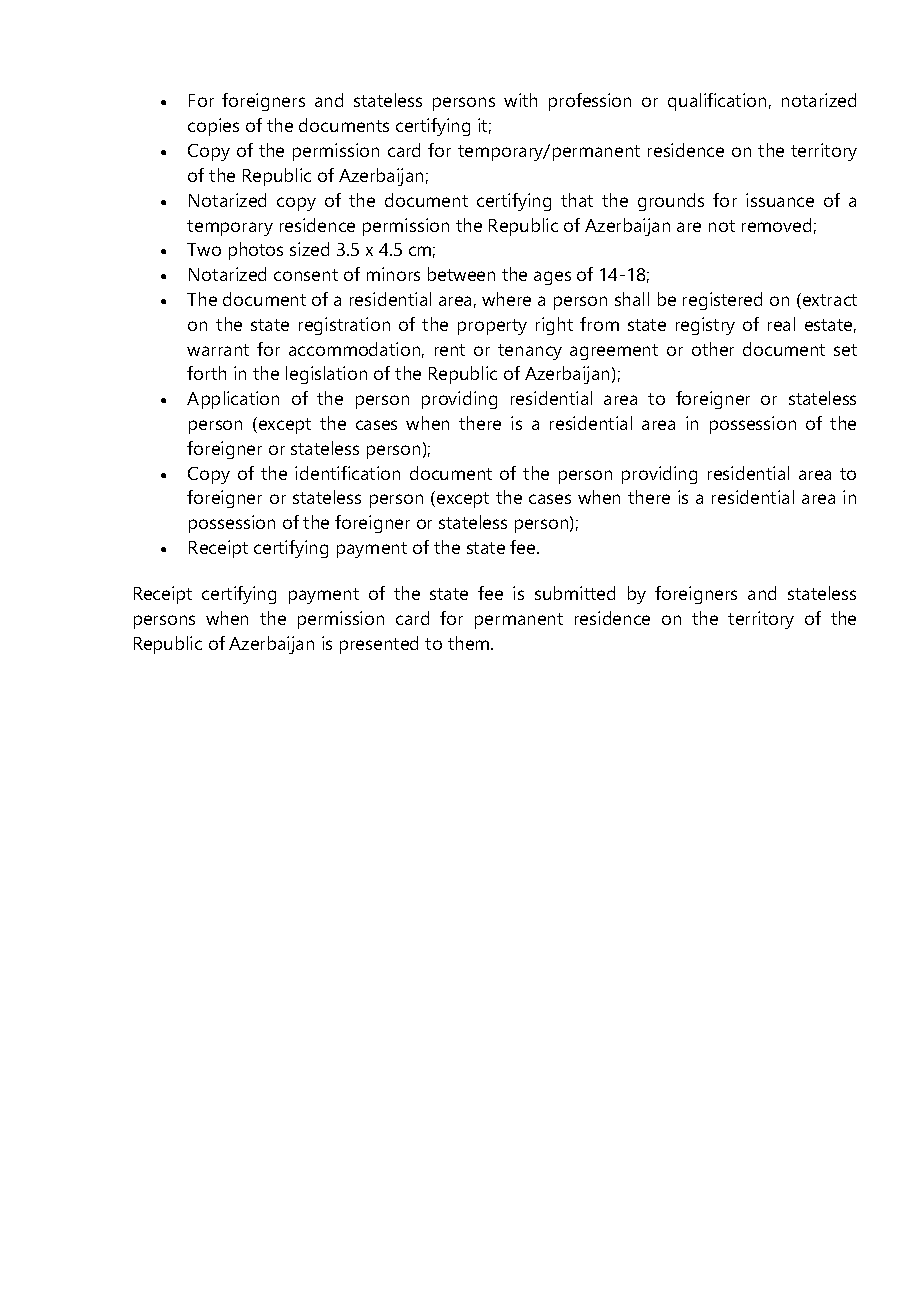  I want to click on other, so click(713, 349).
